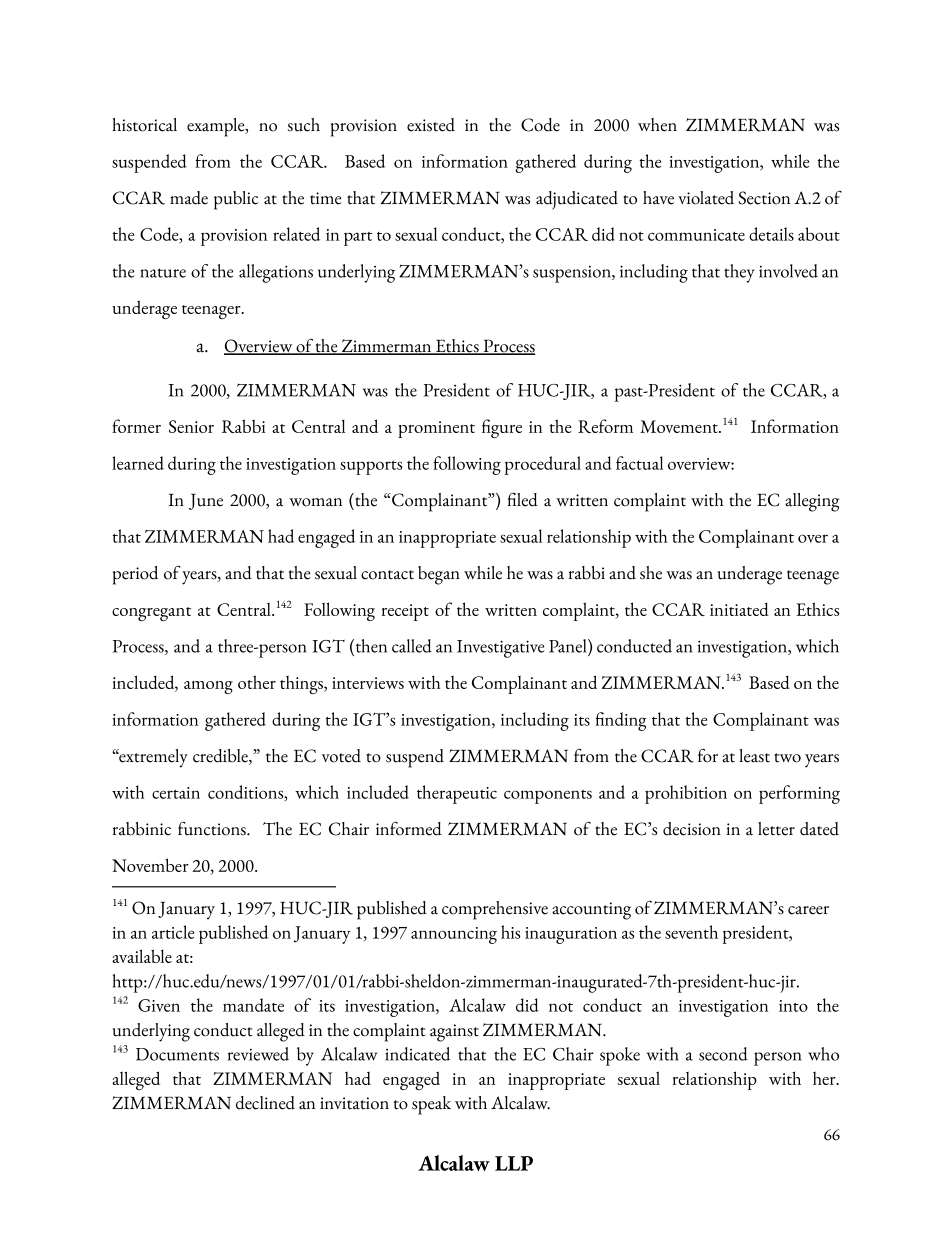  Describe the element at coordinates (431, 125) in the screenshot. I see `existed` at that location.
